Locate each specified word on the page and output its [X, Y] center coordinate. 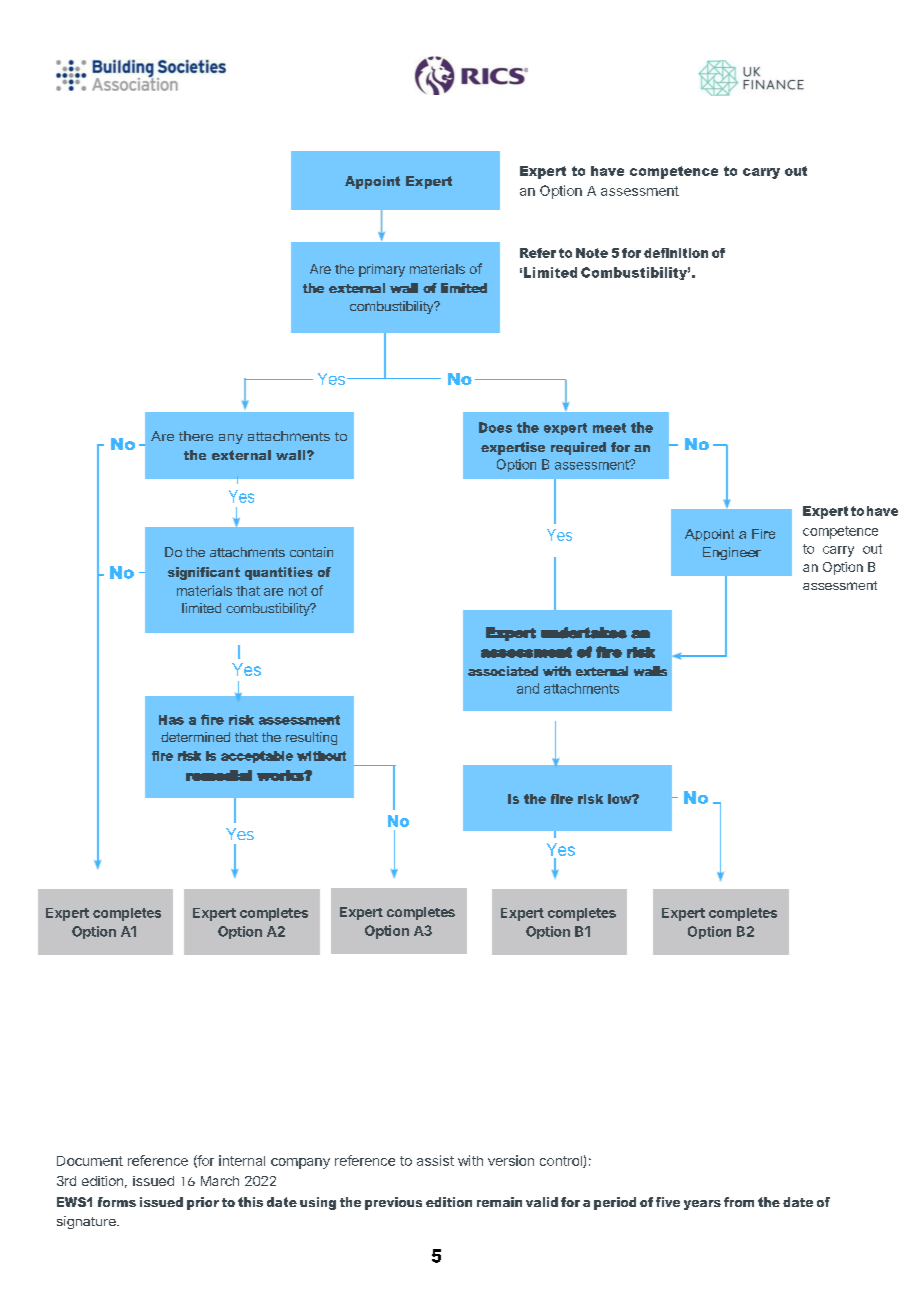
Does [495, 427]
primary [382, 270]
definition [676, 253]
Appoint [372, 182]
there [196, 436]
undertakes [584, 633]
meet [609, 428]
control [562, 1162]
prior [203, 1203]
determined [195, 737]
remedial [219, 775]
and [528, 688]
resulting [311, 738]
